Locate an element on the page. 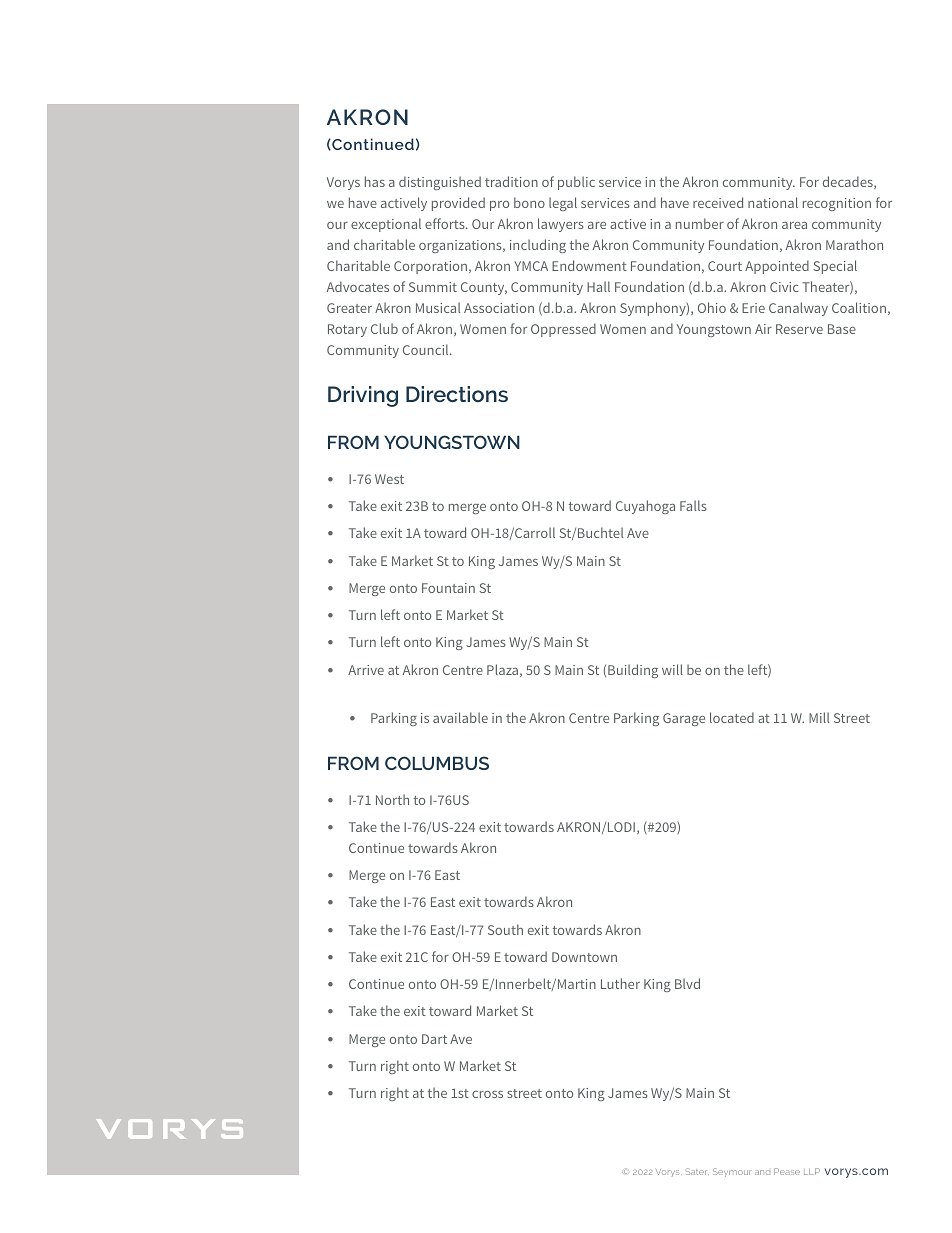  COLUMBUS is located at coordinates (437, 763).
